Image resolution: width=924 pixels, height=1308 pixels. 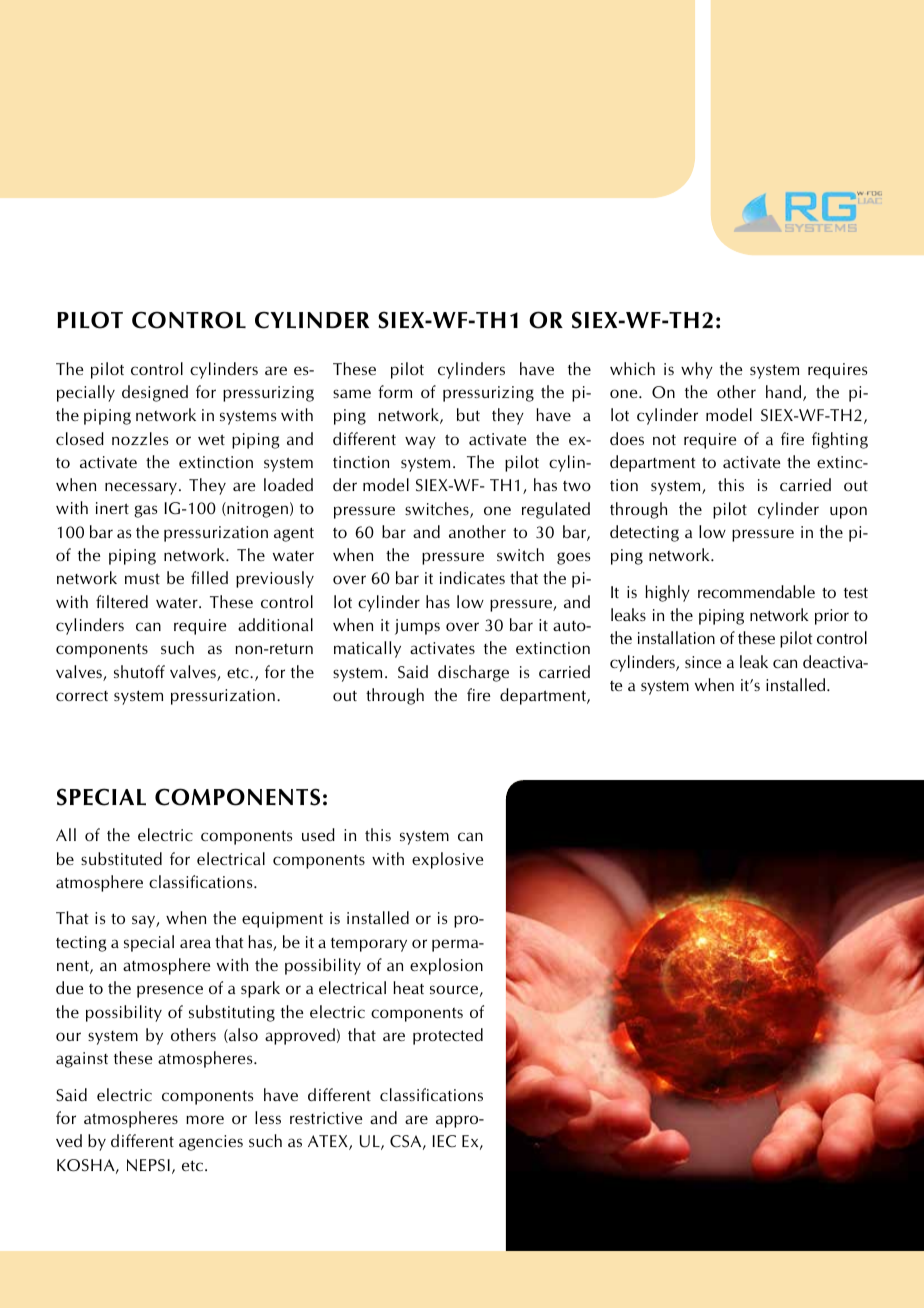 What do you see at coordinates (785, 393) in the screenshot?
I see `hand` at bounding box center [785, 393].
